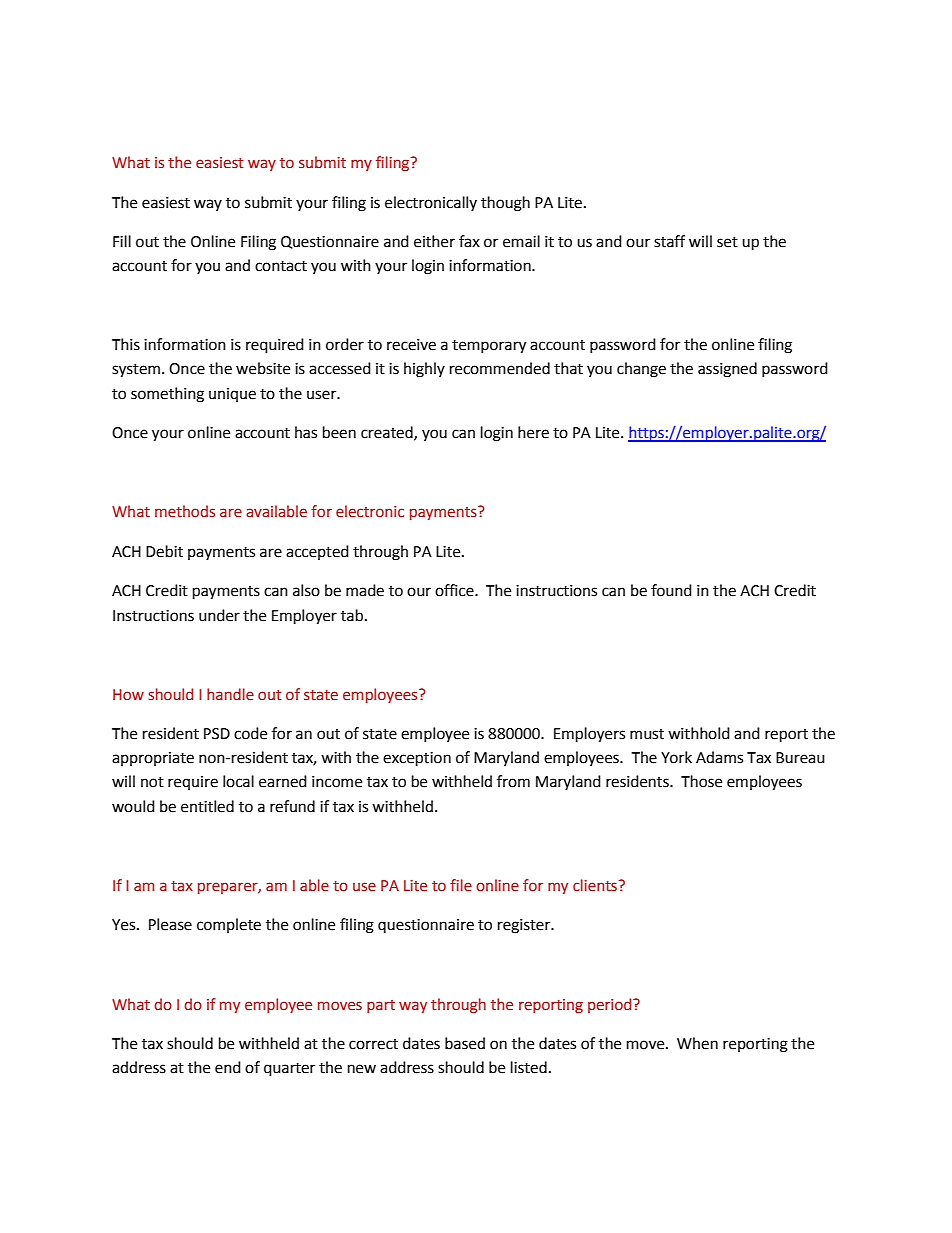 Image resolution: width=952 pixels, height=1233 pixels. I want to click on quarter, so click(289, 1070).
